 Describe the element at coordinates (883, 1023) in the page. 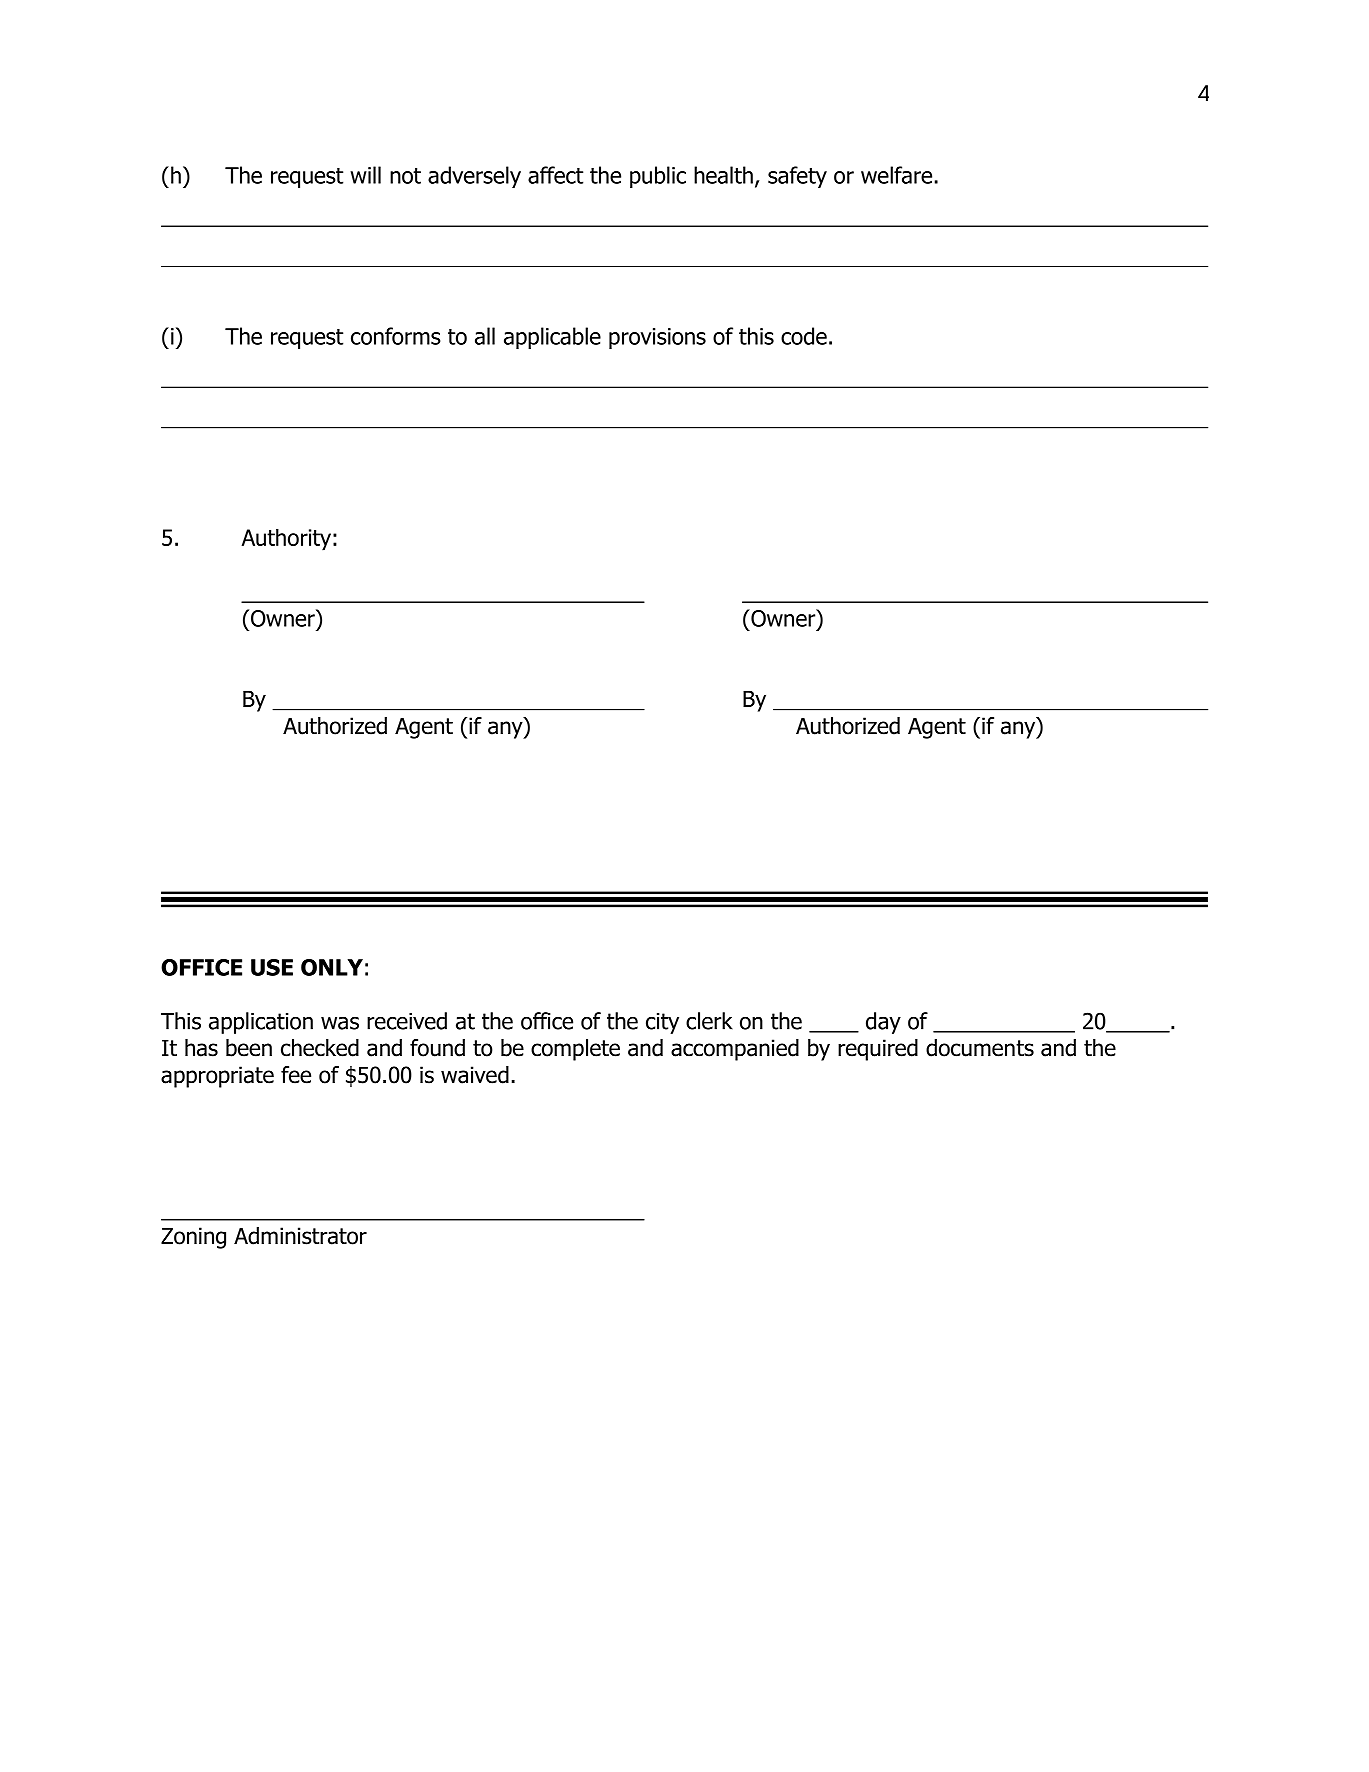

I see `day` at that location.
